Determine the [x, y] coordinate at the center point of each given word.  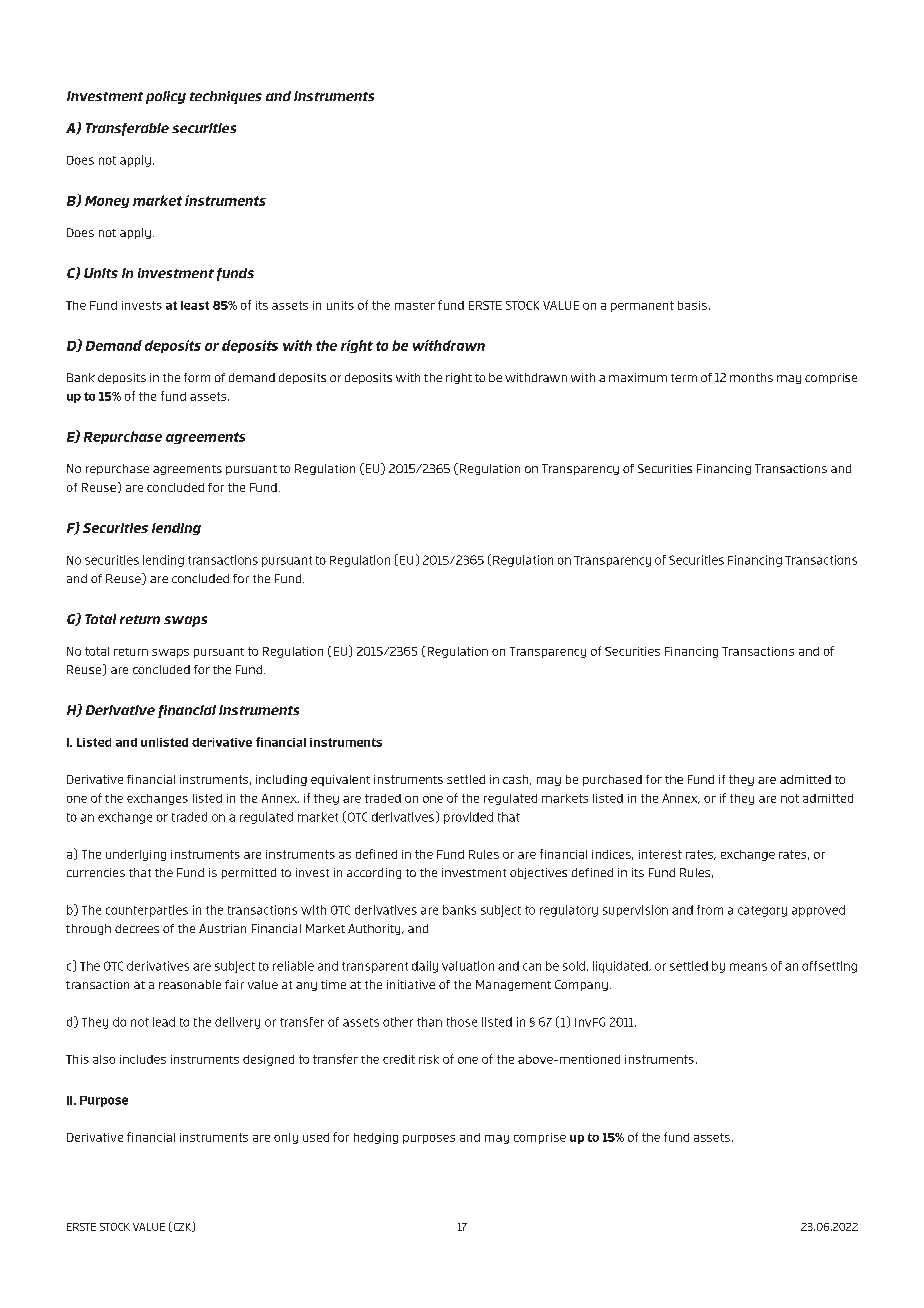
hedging [376, 1138]
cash [517, 780]
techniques [226, 97]
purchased [612, 780]
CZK [182, 1227]
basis [692, 305]
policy [166, 97]
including [281, 780]
